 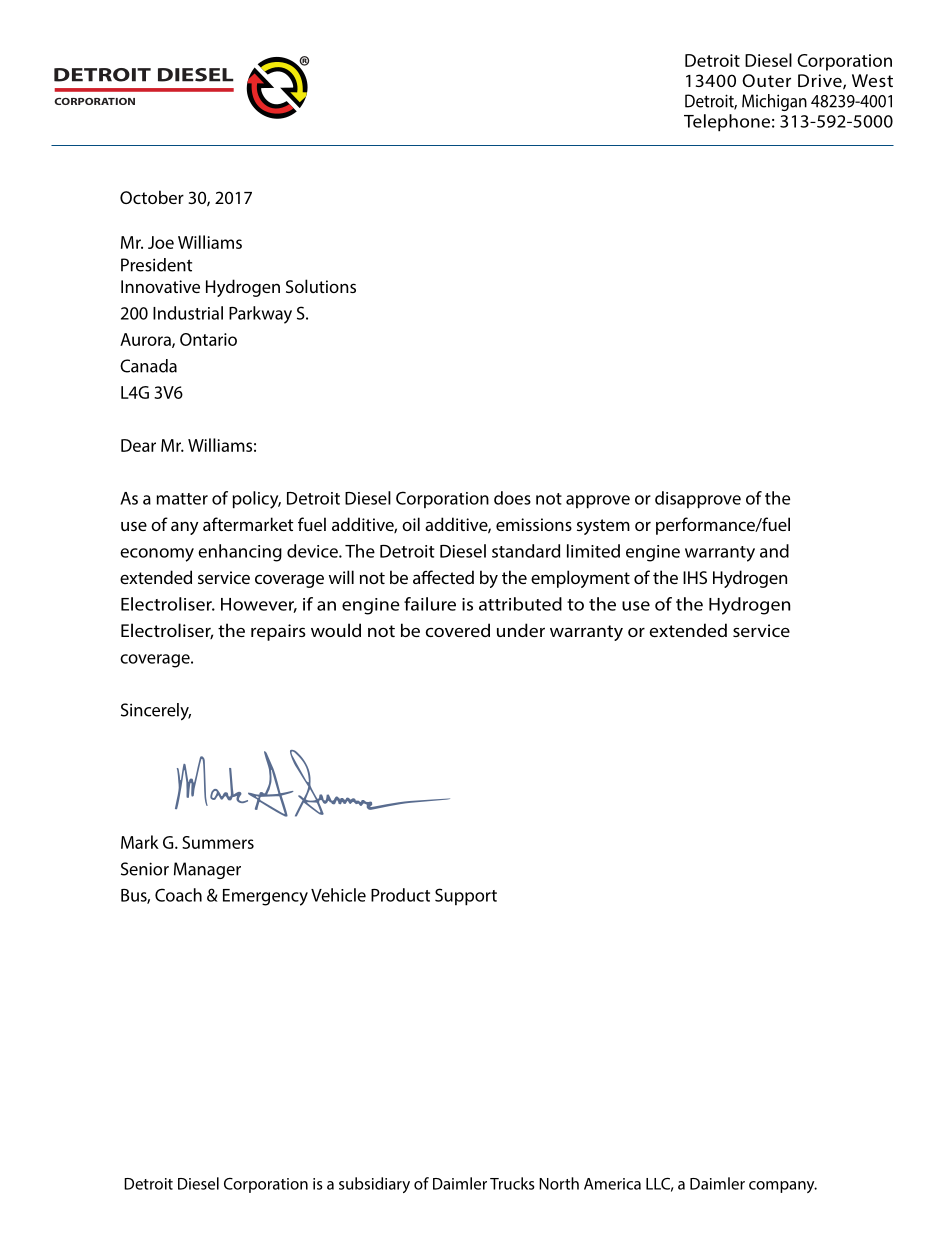 I want to click on under, so click(x=521, y=630).
